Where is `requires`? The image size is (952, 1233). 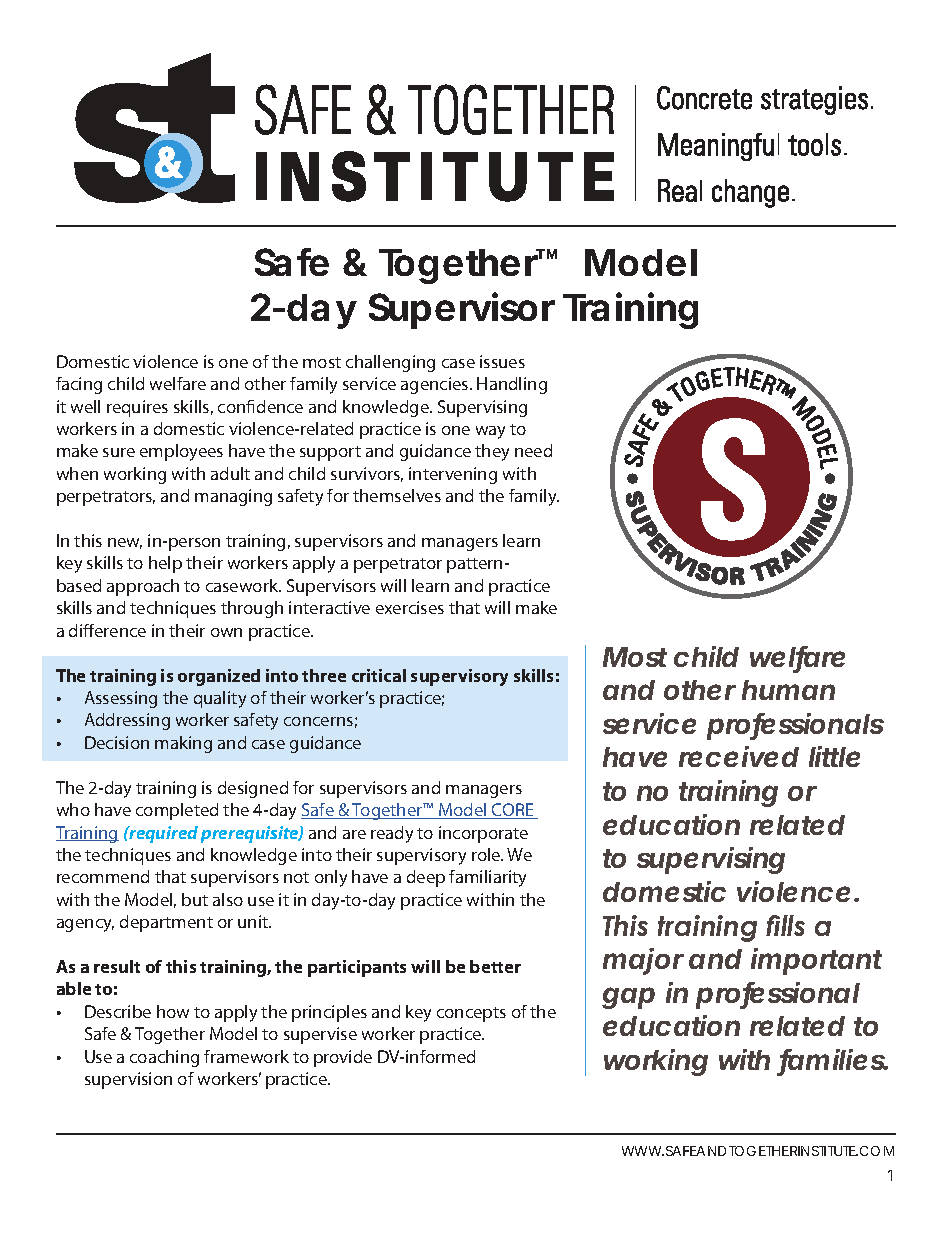 requires is located at coordinates (137, 408).
